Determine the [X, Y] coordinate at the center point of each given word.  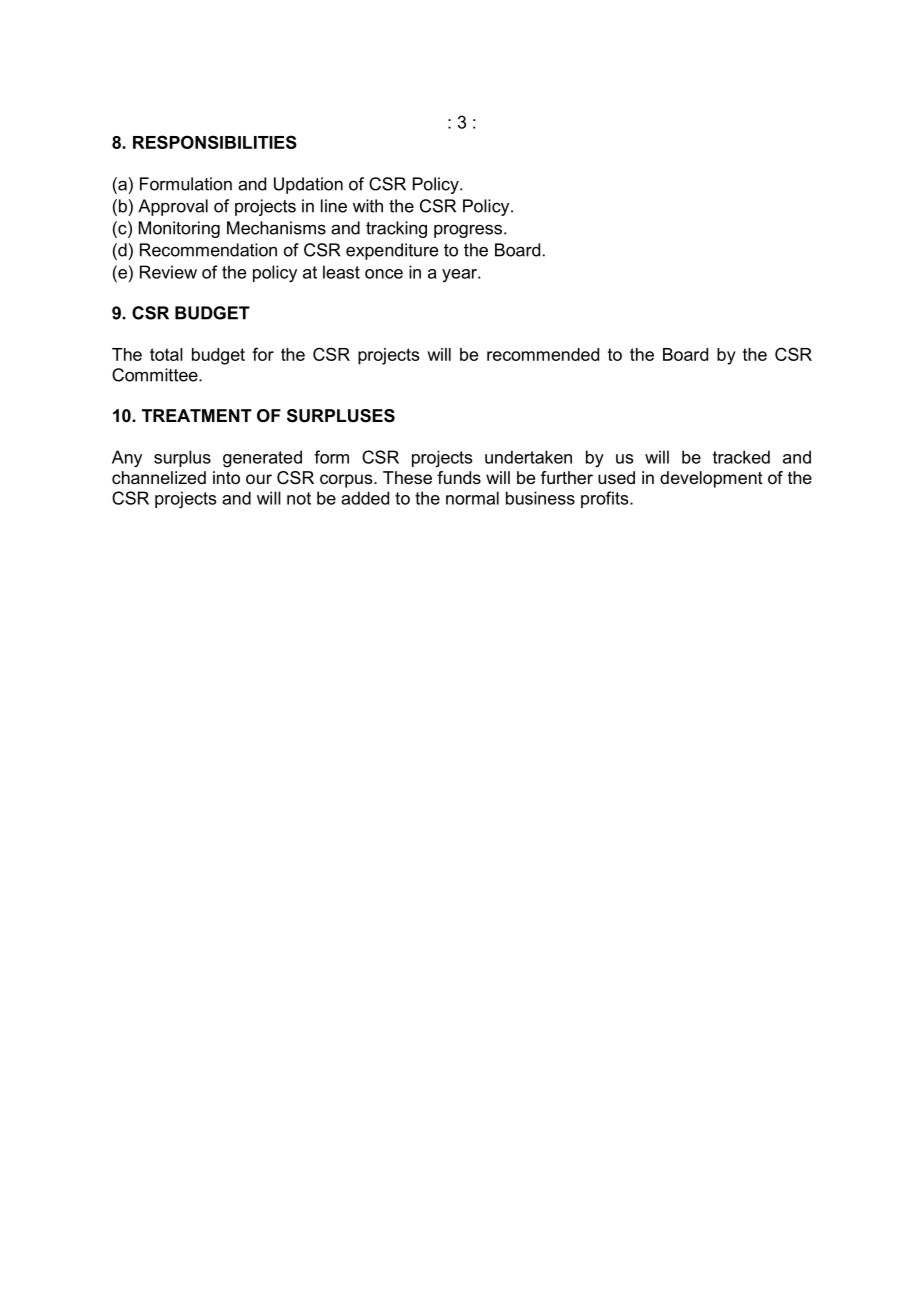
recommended [543, 354]
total [166, 354]
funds [459, 477]
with [368, 206]
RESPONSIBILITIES [215, 142]
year [460, 276]
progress [469, 231]
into [226, 477]
